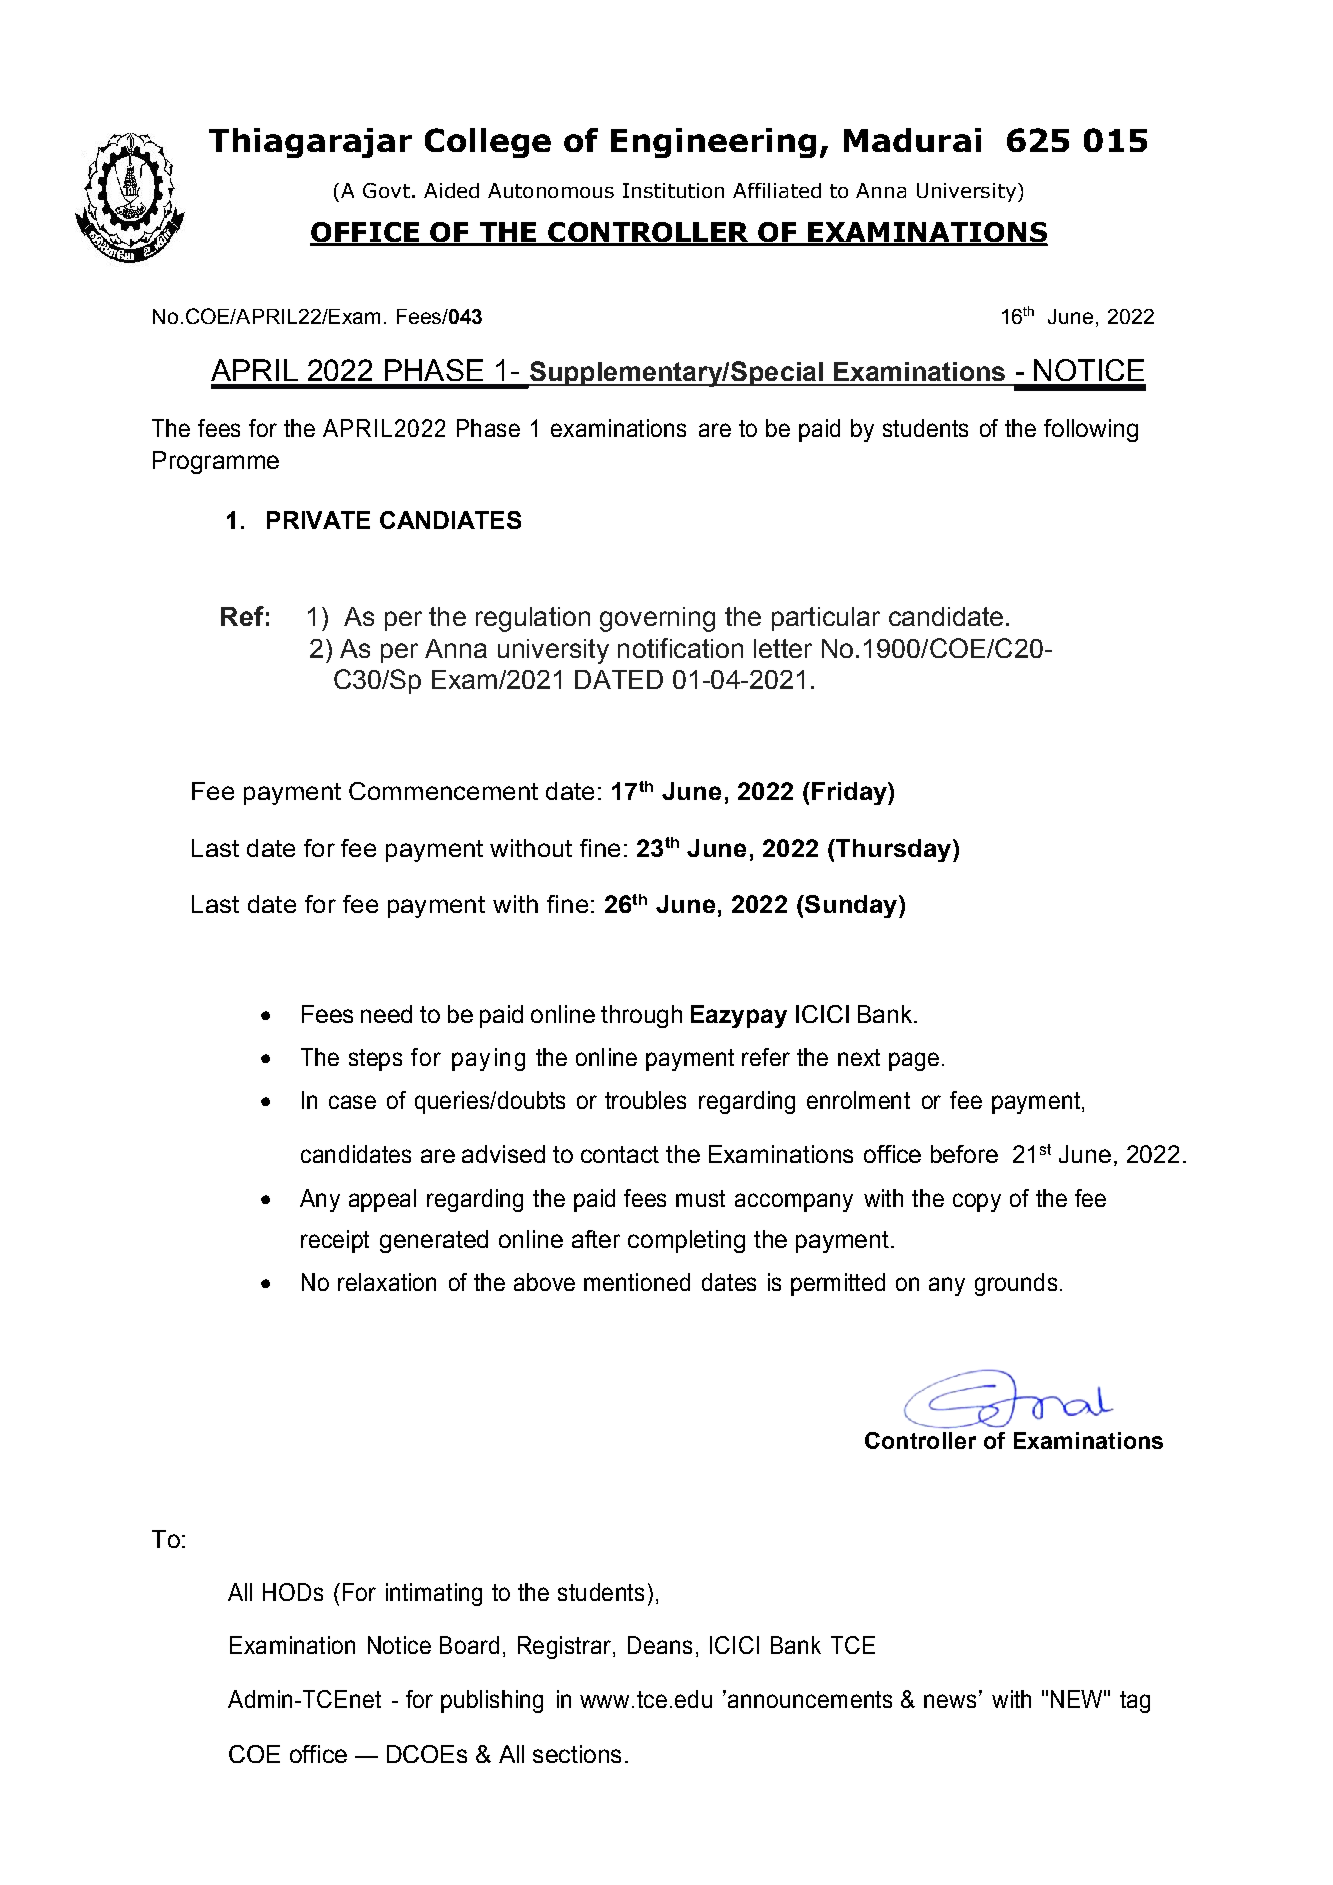 Image resolution: width=1333 pixels, height=1885 pixels. Describe the element at coordinates (912, 140) in the screenshot. I see `Madurai` at that location.
